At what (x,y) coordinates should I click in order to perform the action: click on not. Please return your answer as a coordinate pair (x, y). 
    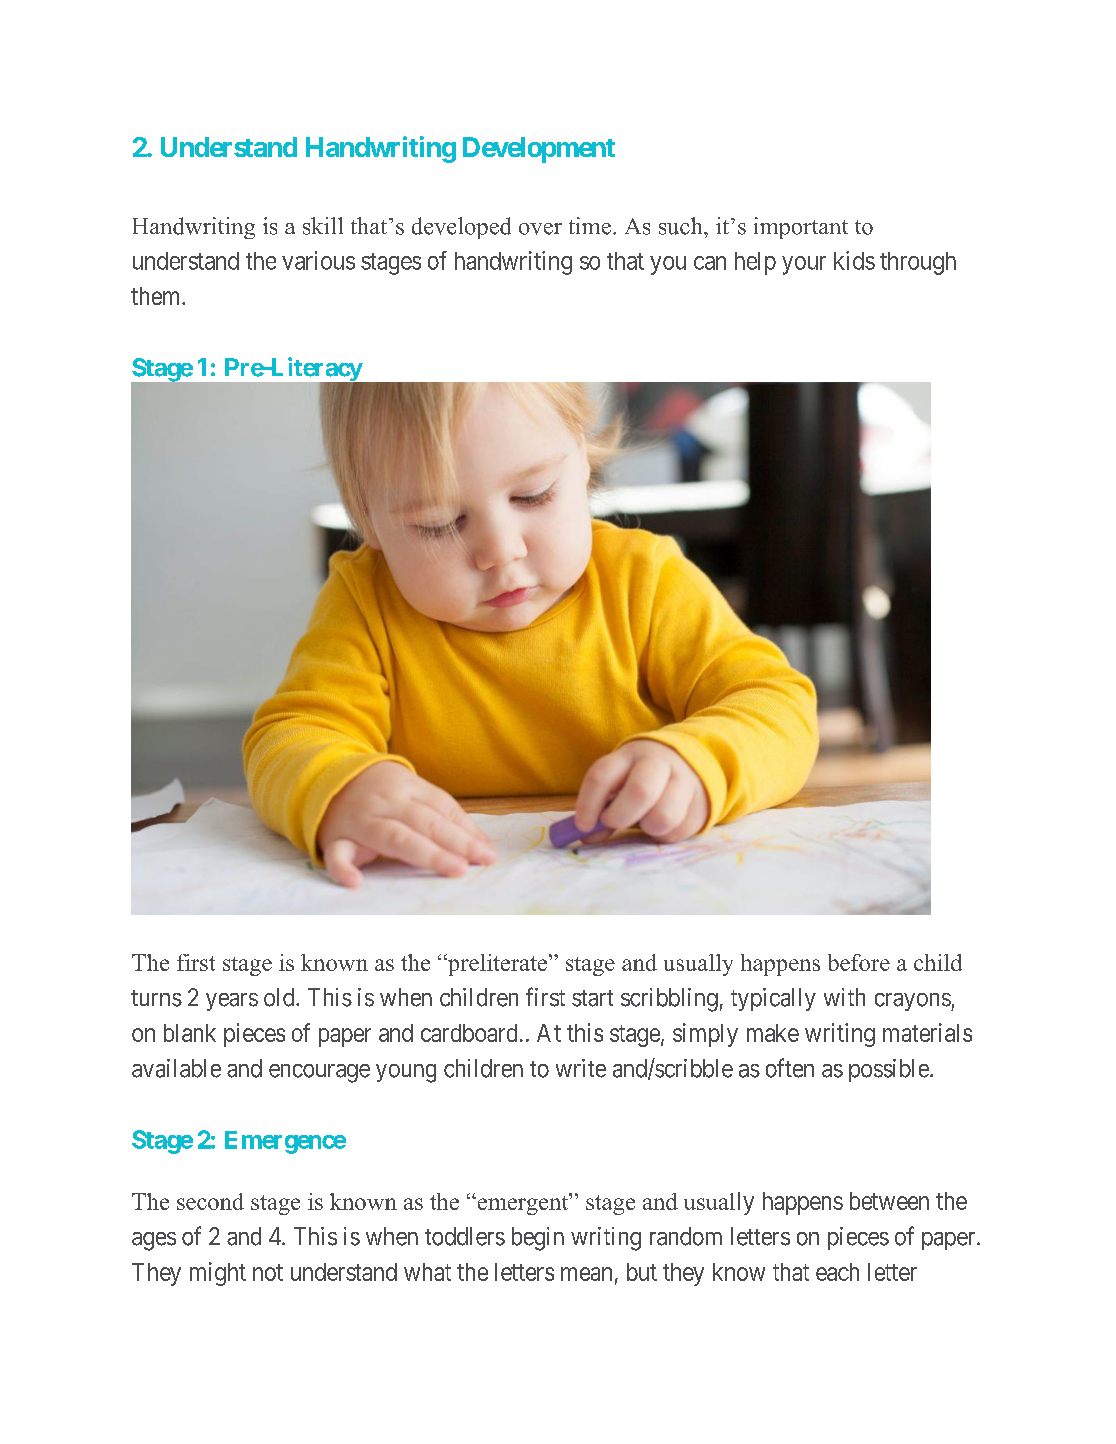
    Looking at the image, I should click on (268, 1272).
